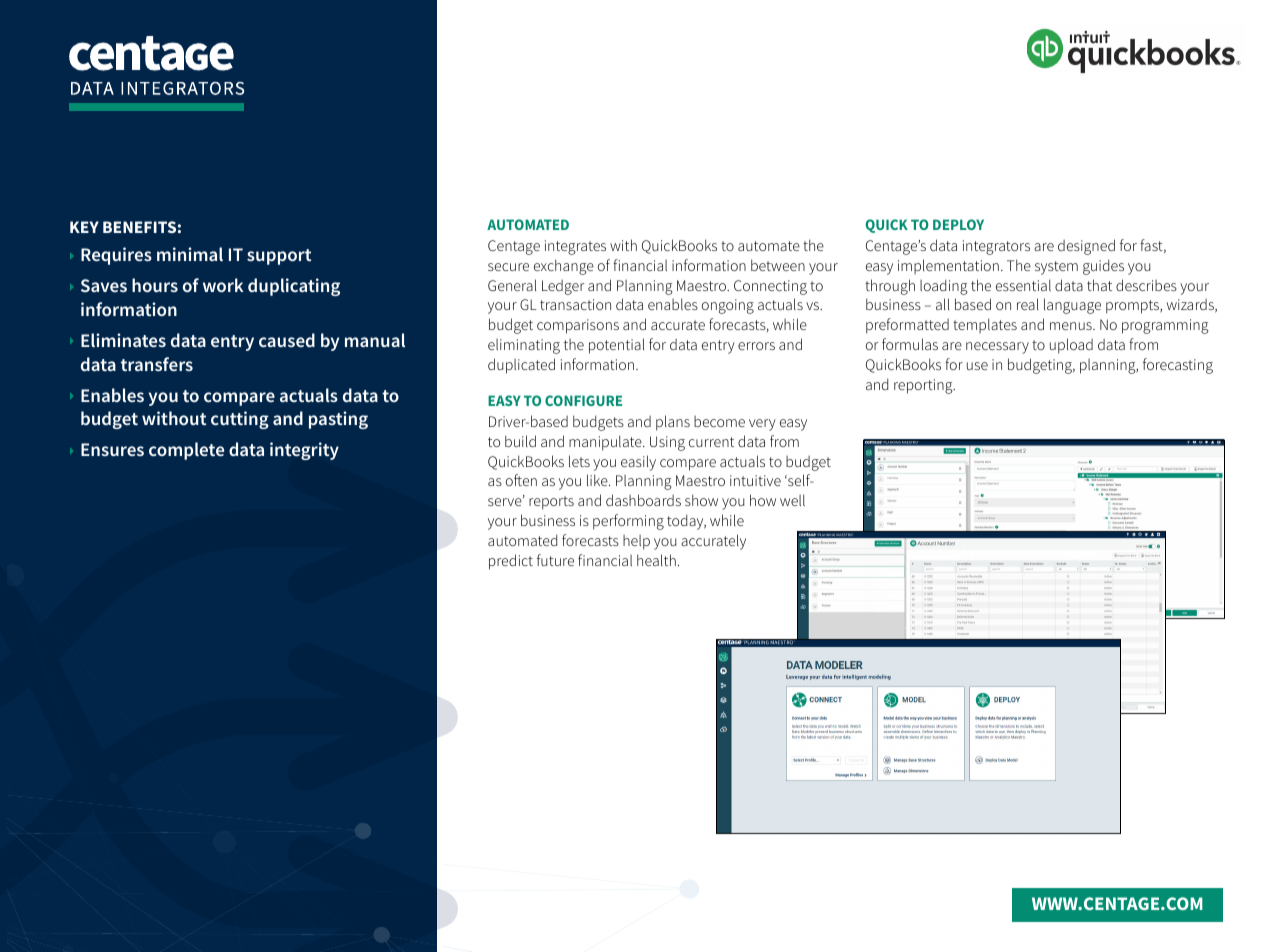 The image size is (1270, 952). I want to click on language, so click(1072, 306).
